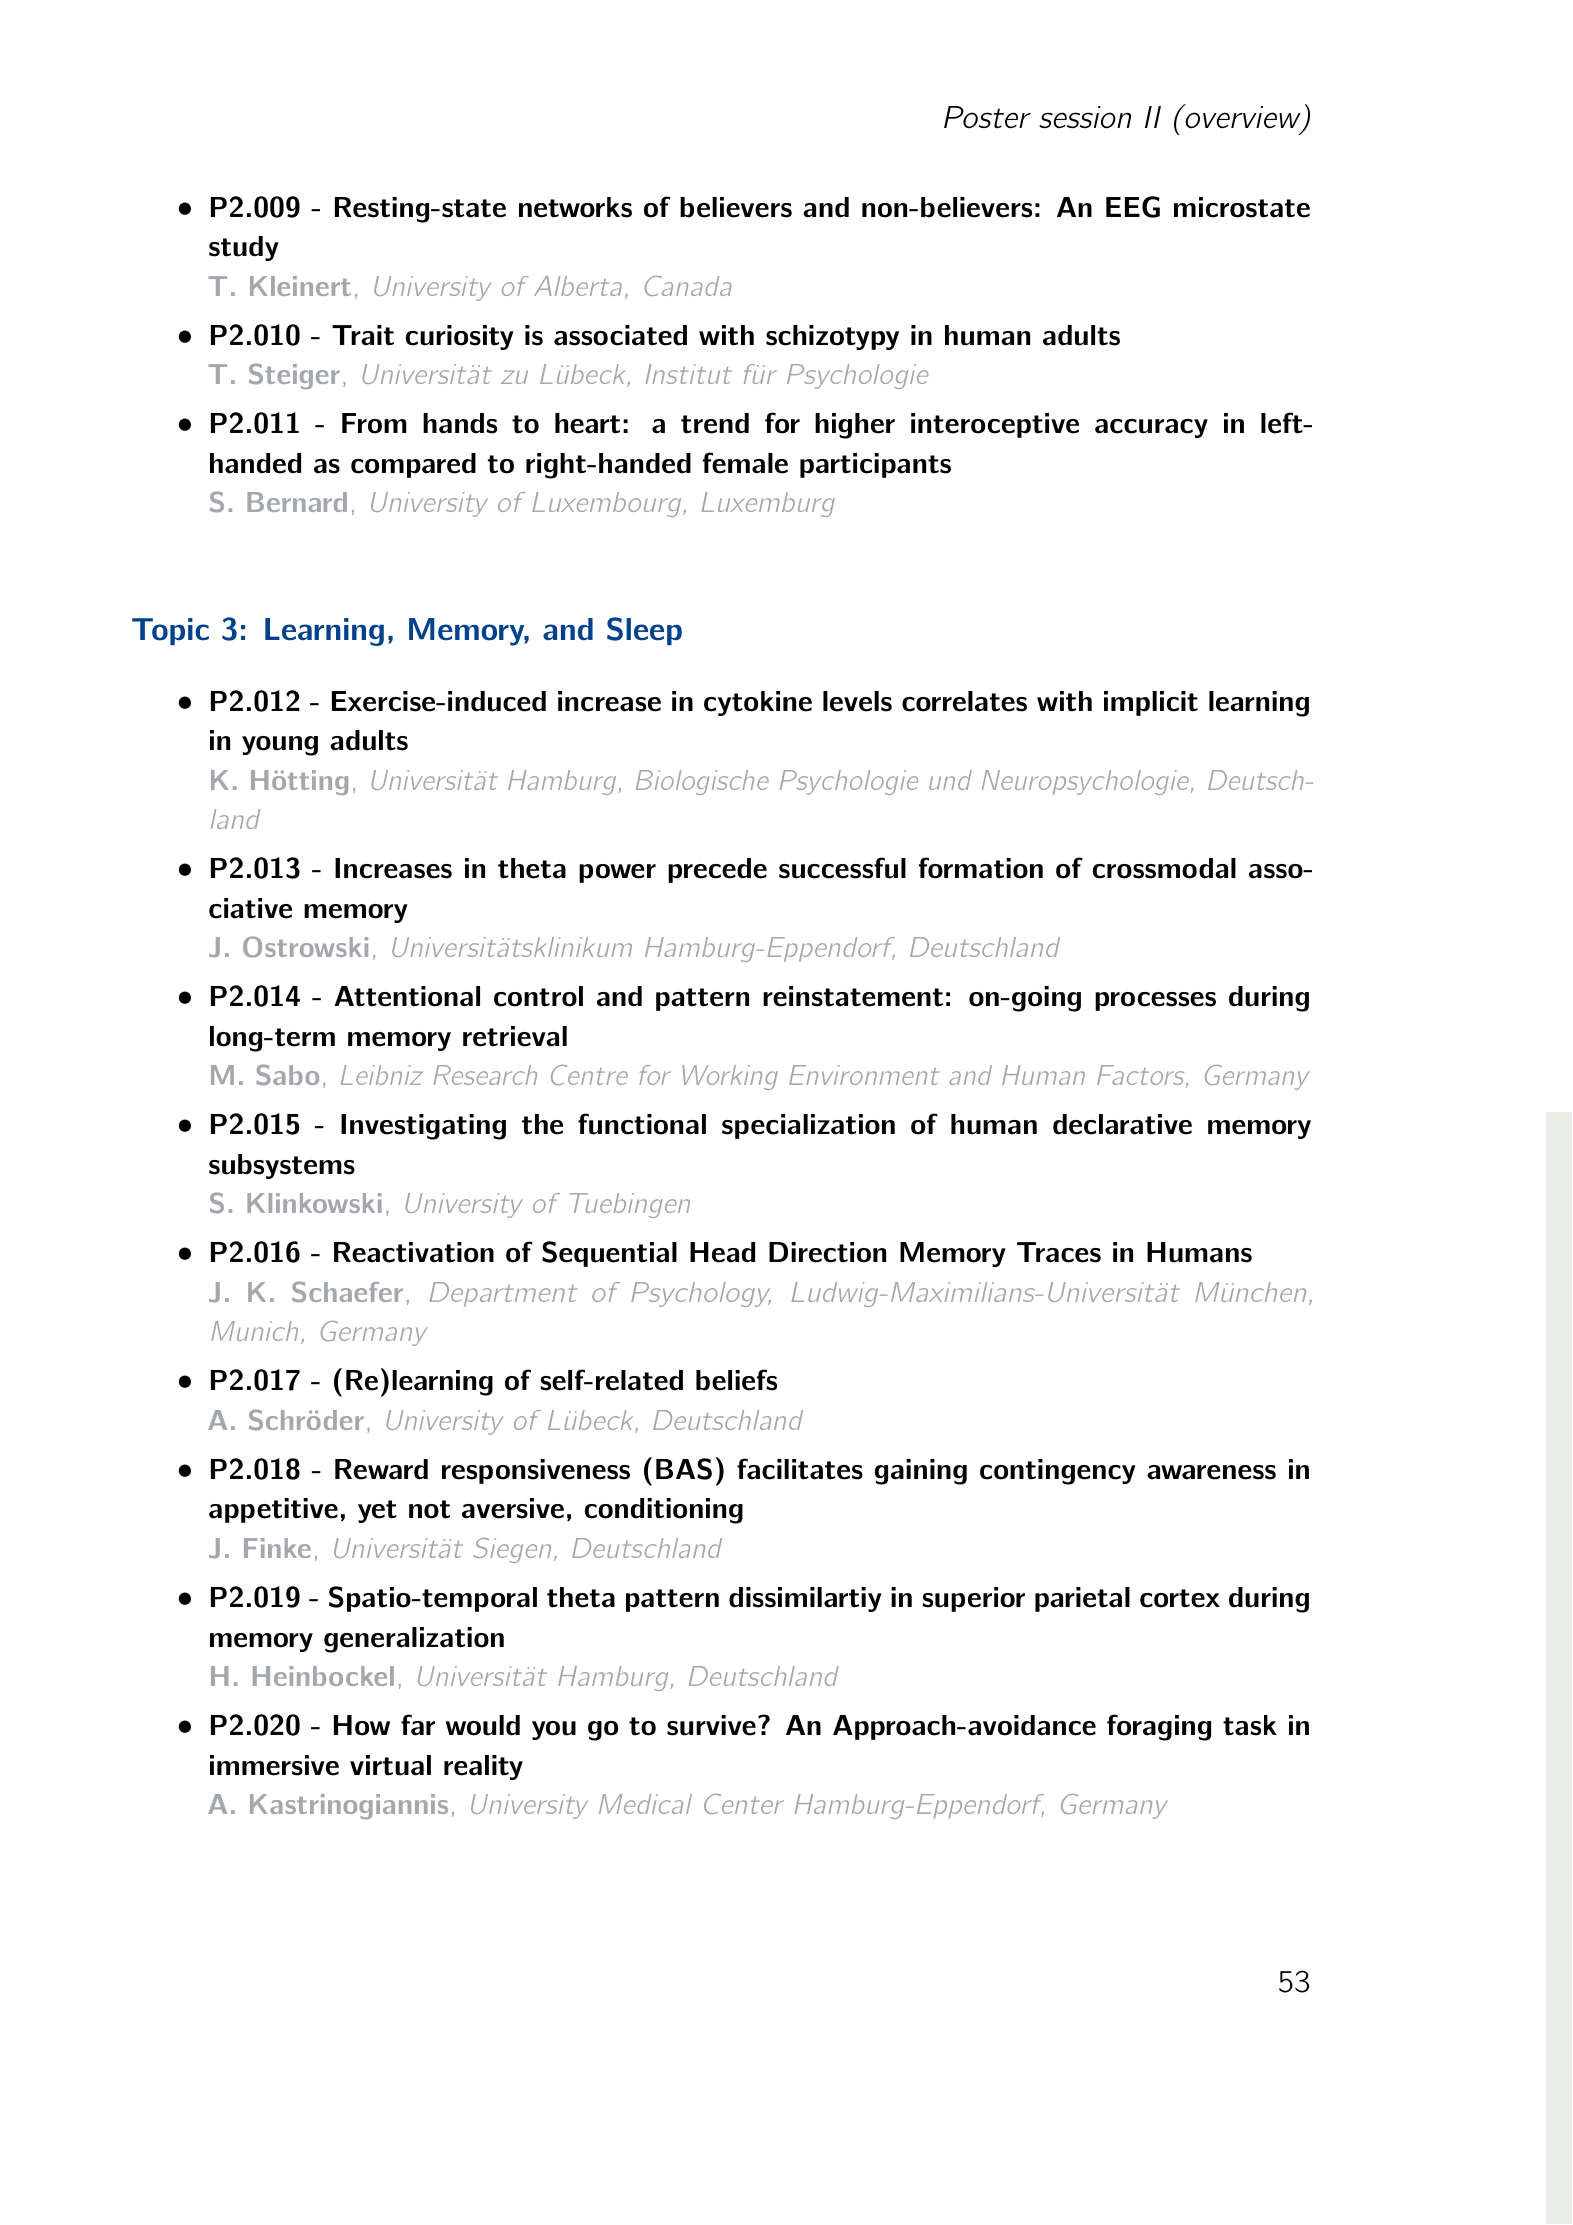 This screenshot has width=1573, height=2225. I want to click on networks, so click(575, 207).
